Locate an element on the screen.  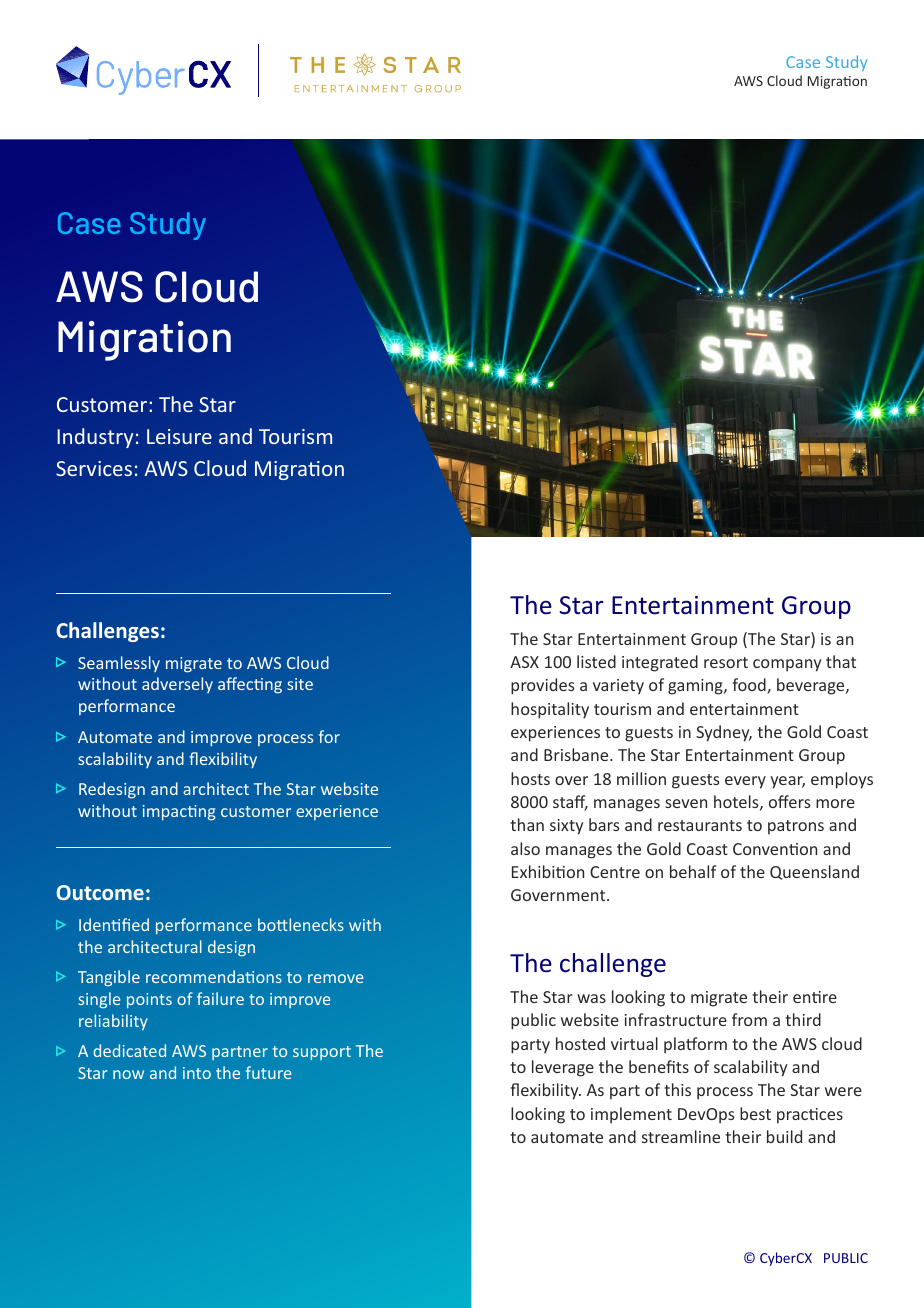
Leisure is located at coordinates (179, 436).
